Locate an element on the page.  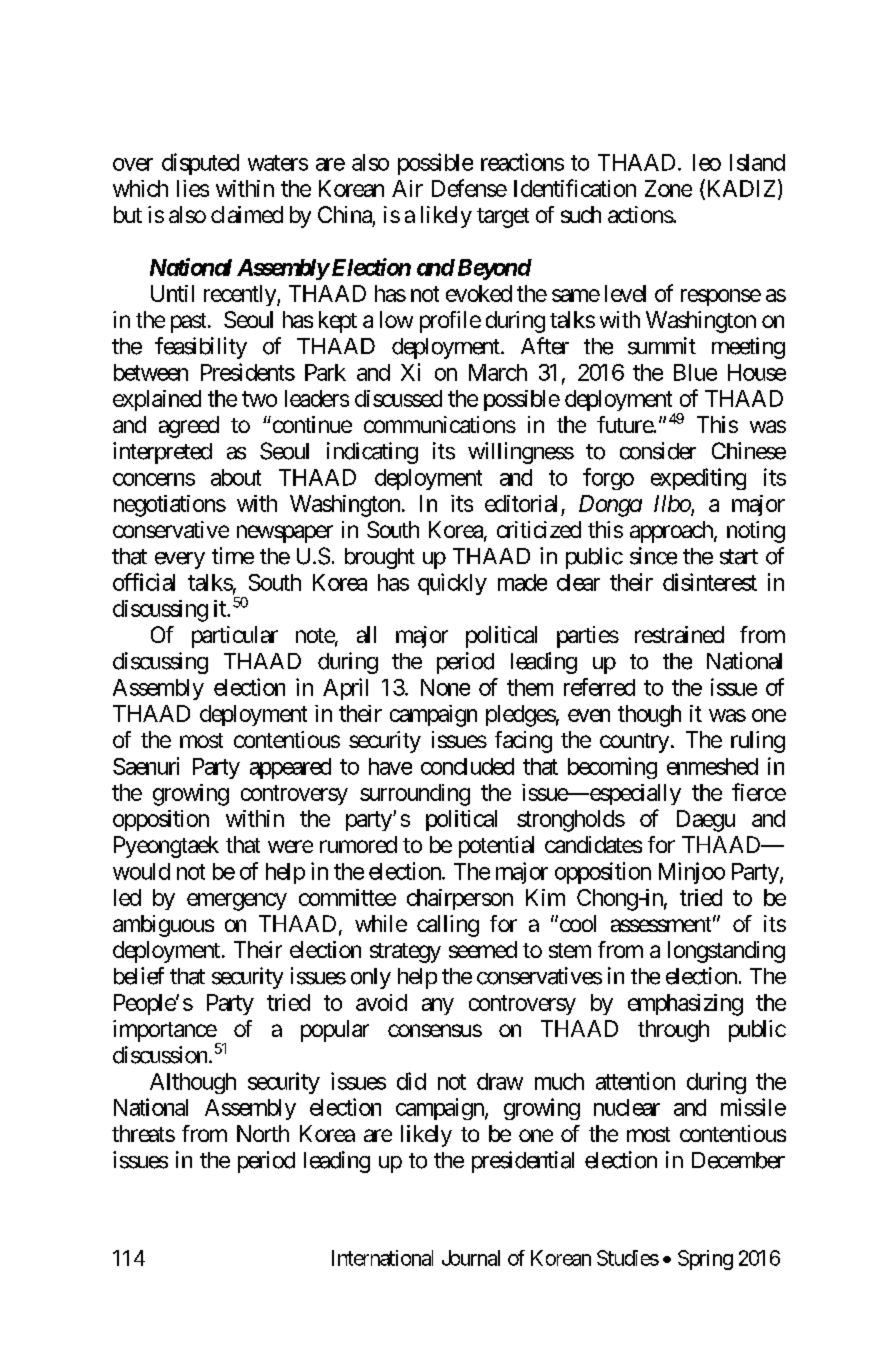
importance is located at coordinates (165, 1032).
